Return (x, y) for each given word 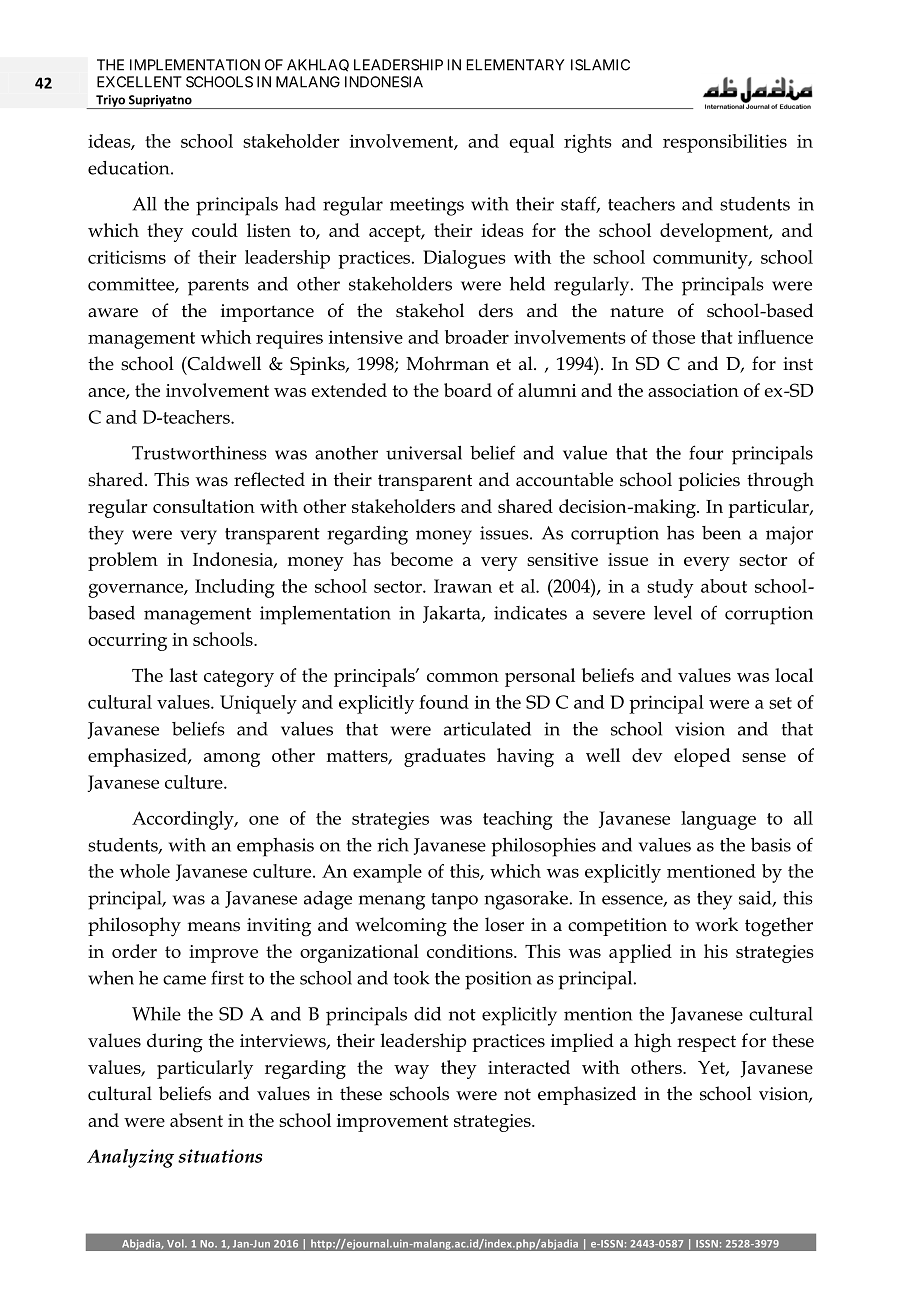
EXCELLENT (139, 82)
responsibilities (725, 143)
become (421, 559)
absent (196, 1120)
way (411, 1072)
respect (706, 1043)
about (724, 586)
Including (235, 588)
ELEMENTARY (515, 65)
